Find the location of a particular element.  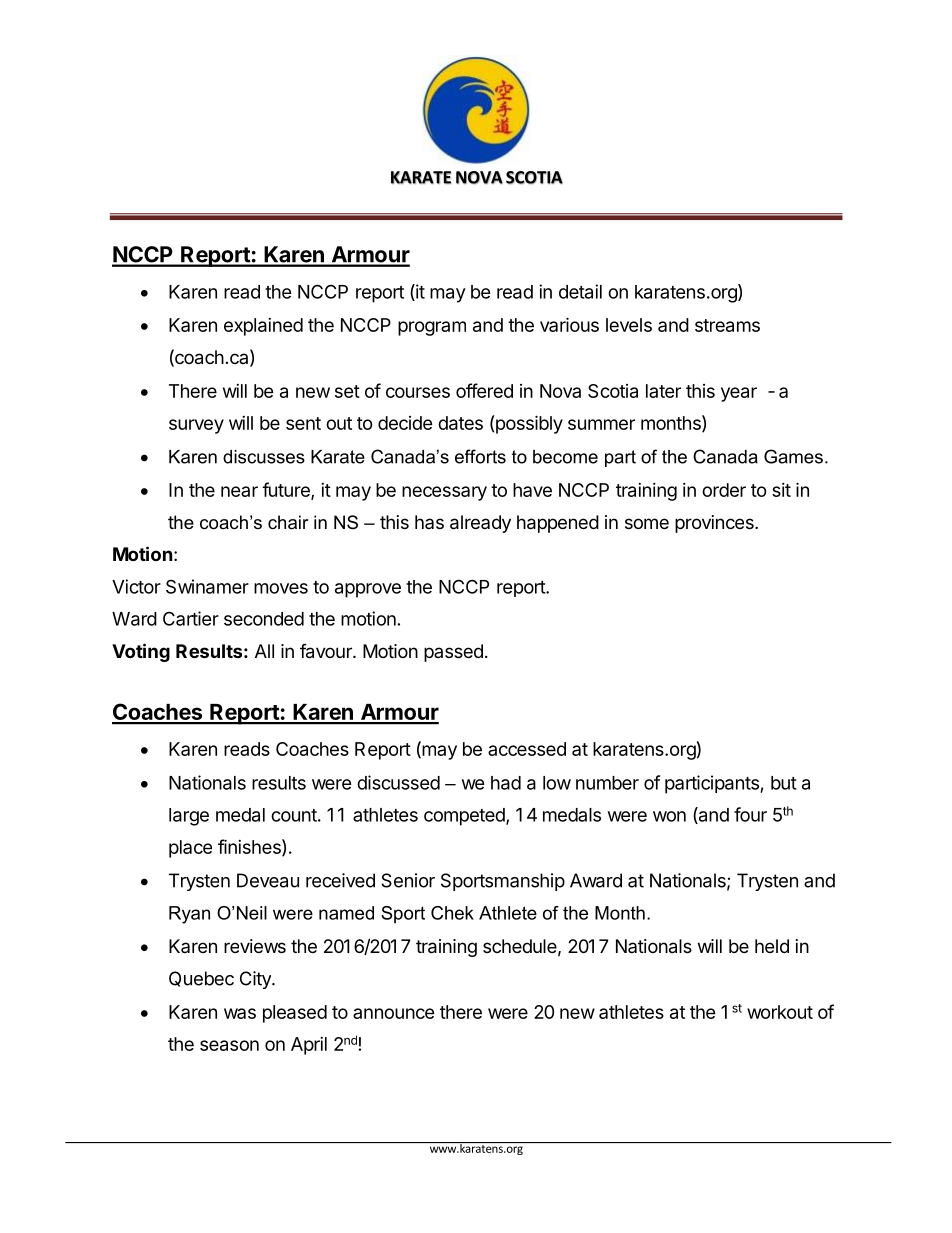

chair is located at coordinates (288, 522).
